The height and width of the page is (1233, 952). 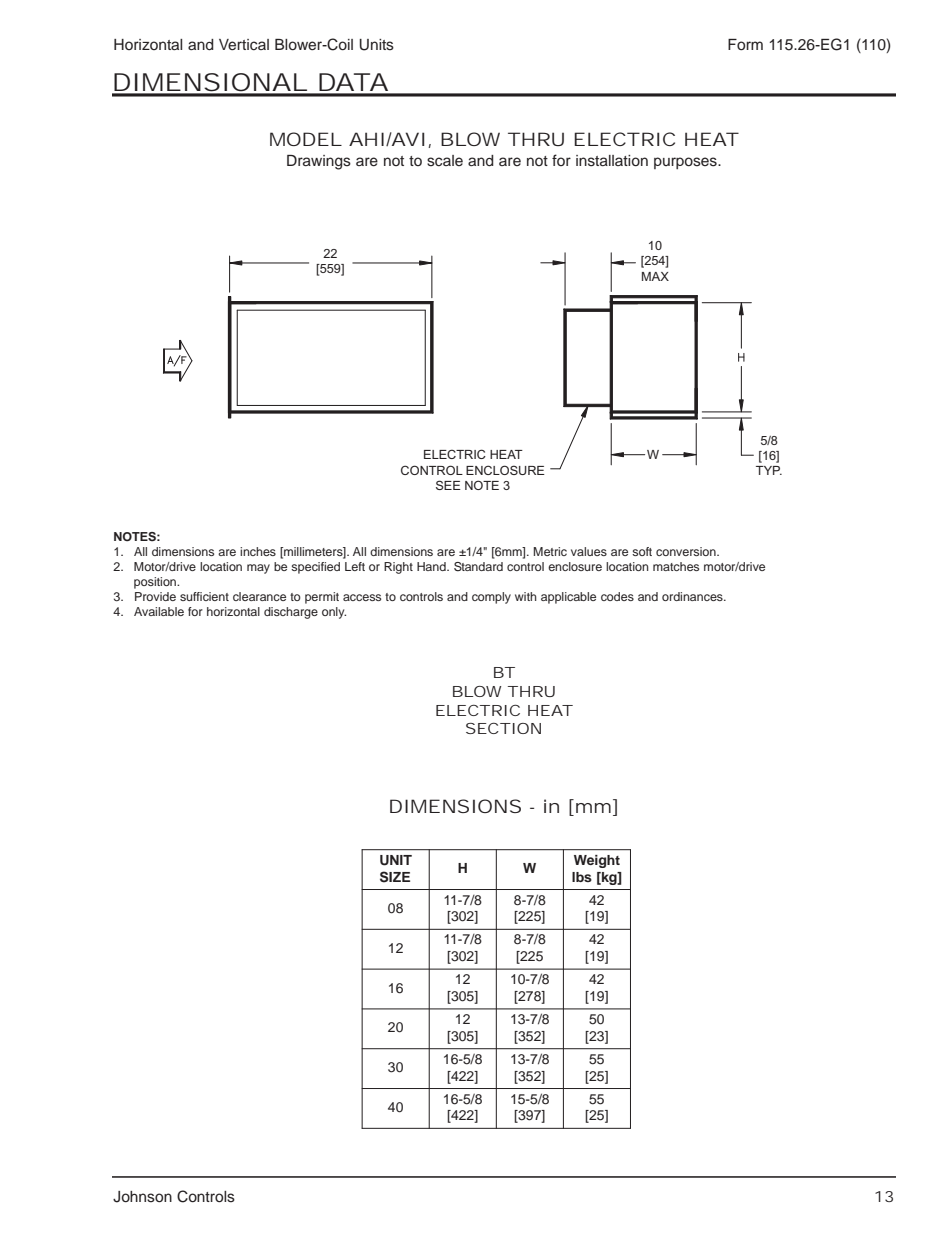 What do you see at coordinates (445, 161) in the page?
I see `scale` at bounding box center [445, 161].
